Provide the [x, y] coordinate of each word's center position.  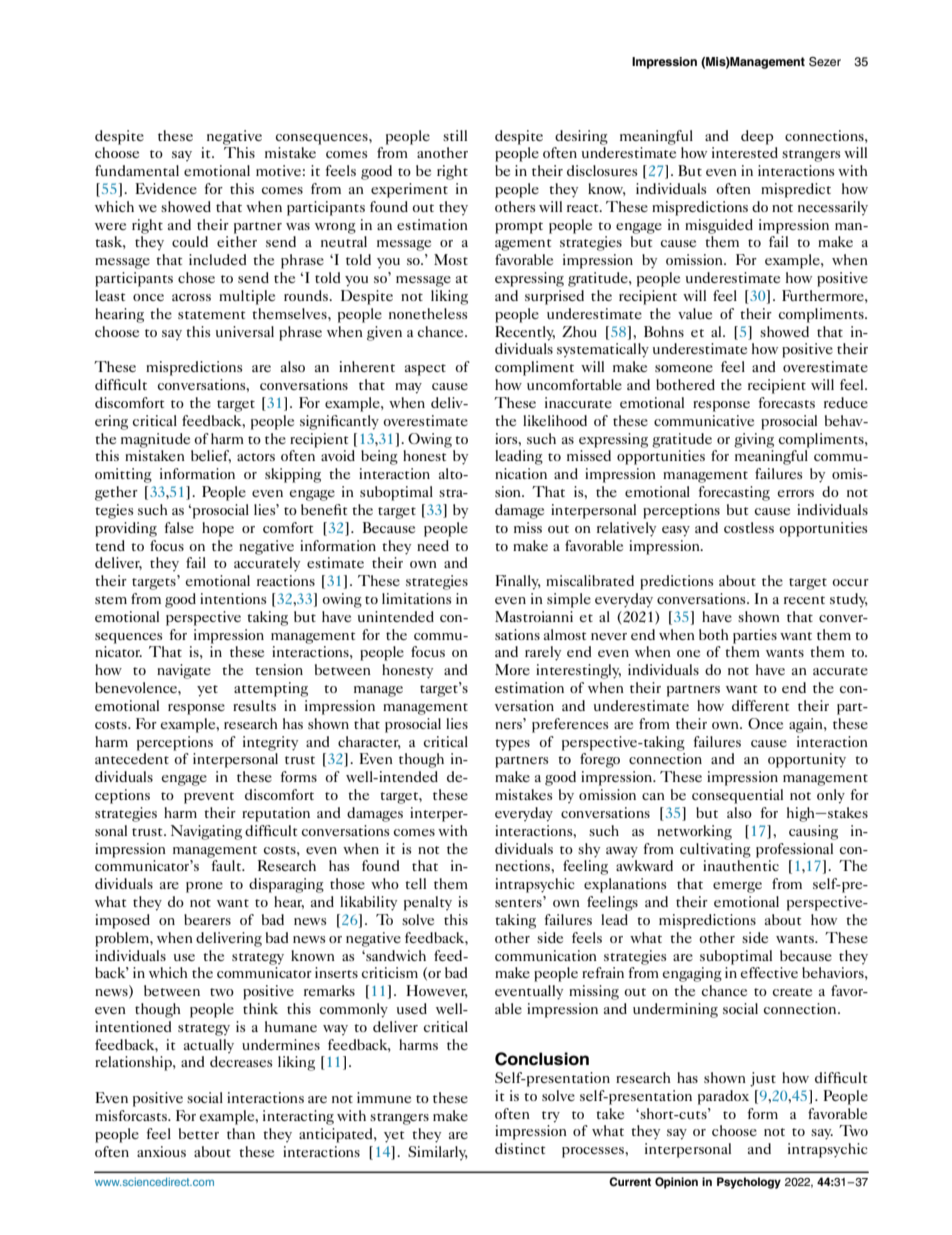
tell [415, 883]
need [433, 545]
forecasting [734, 493]
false [179, 527]
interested [745, 152]
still [455, 135]
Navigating [206, 832]
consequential [737, 796]
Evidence [166, 188]
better [199, 1133]
